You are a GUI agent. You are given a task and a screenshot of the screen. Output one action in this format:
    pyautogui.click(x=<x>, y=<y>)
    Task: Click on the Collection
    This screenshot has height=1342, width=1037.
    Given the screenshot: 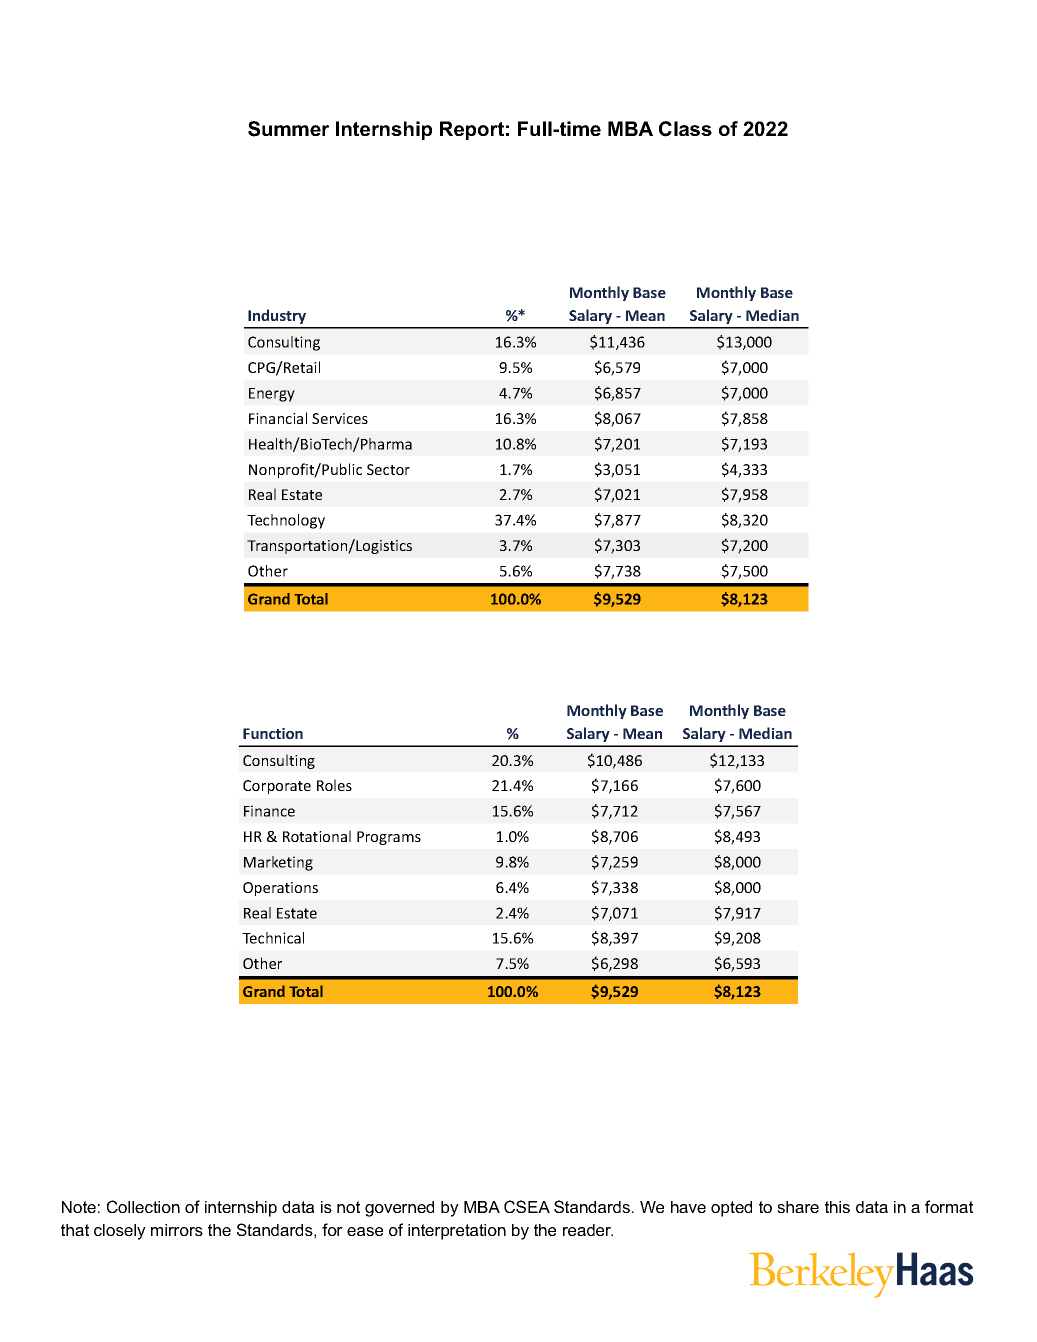 What is the action you would take?
    pyautogui.click(x=143, y=1206)
